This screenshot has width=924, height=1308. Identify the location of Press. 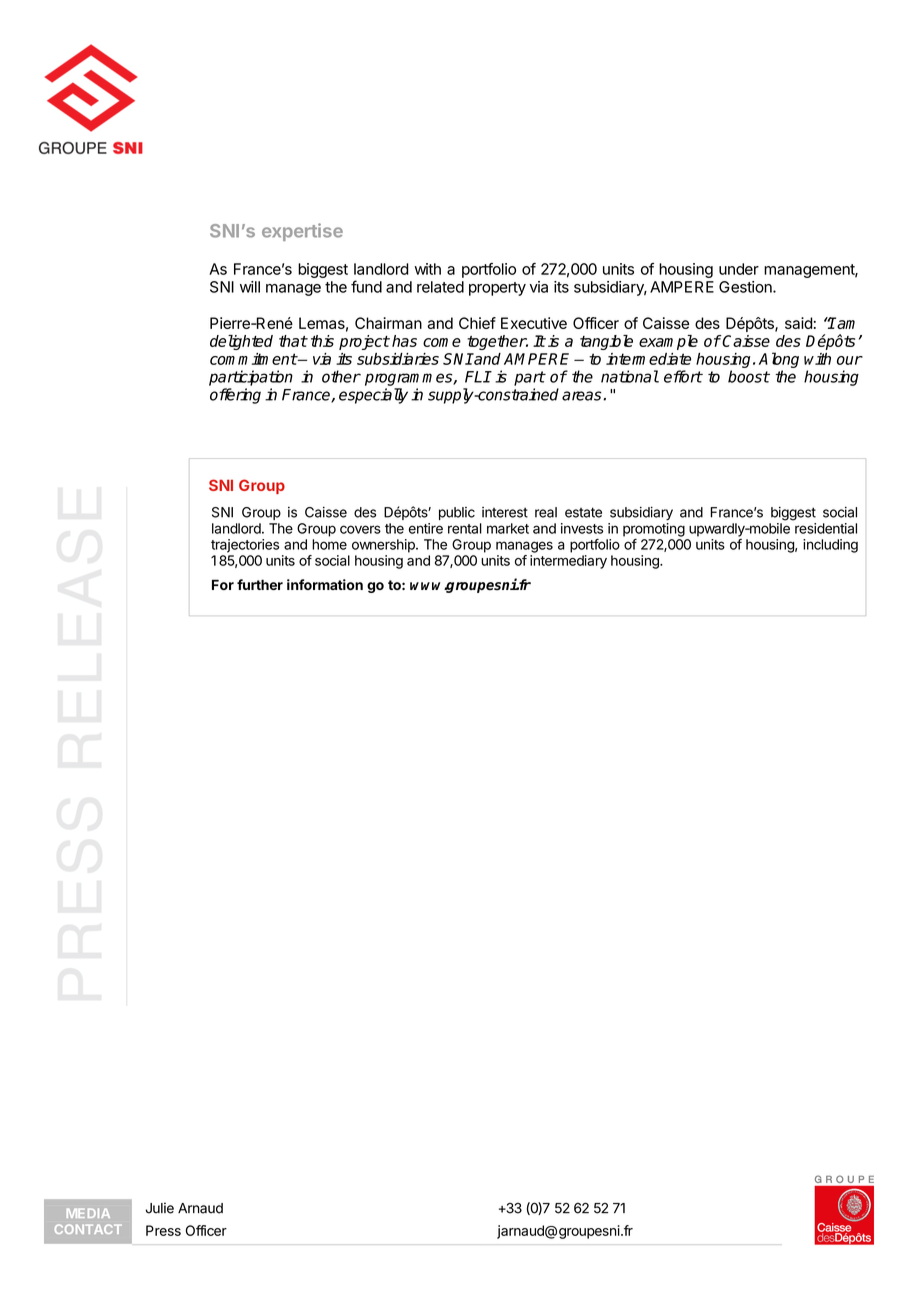
(163, 1230).
